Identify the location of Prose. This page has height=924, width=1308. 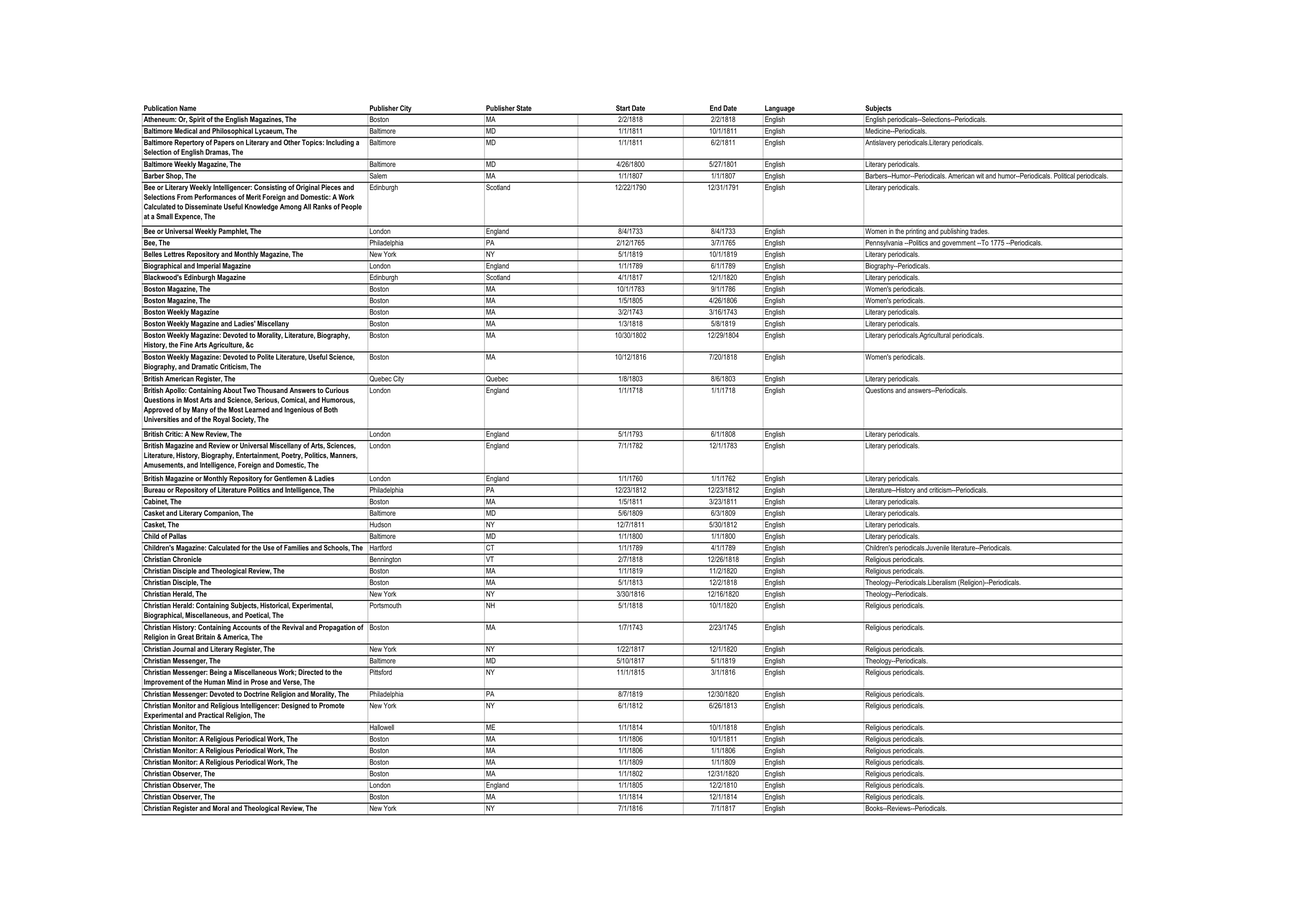
(259, 682).
